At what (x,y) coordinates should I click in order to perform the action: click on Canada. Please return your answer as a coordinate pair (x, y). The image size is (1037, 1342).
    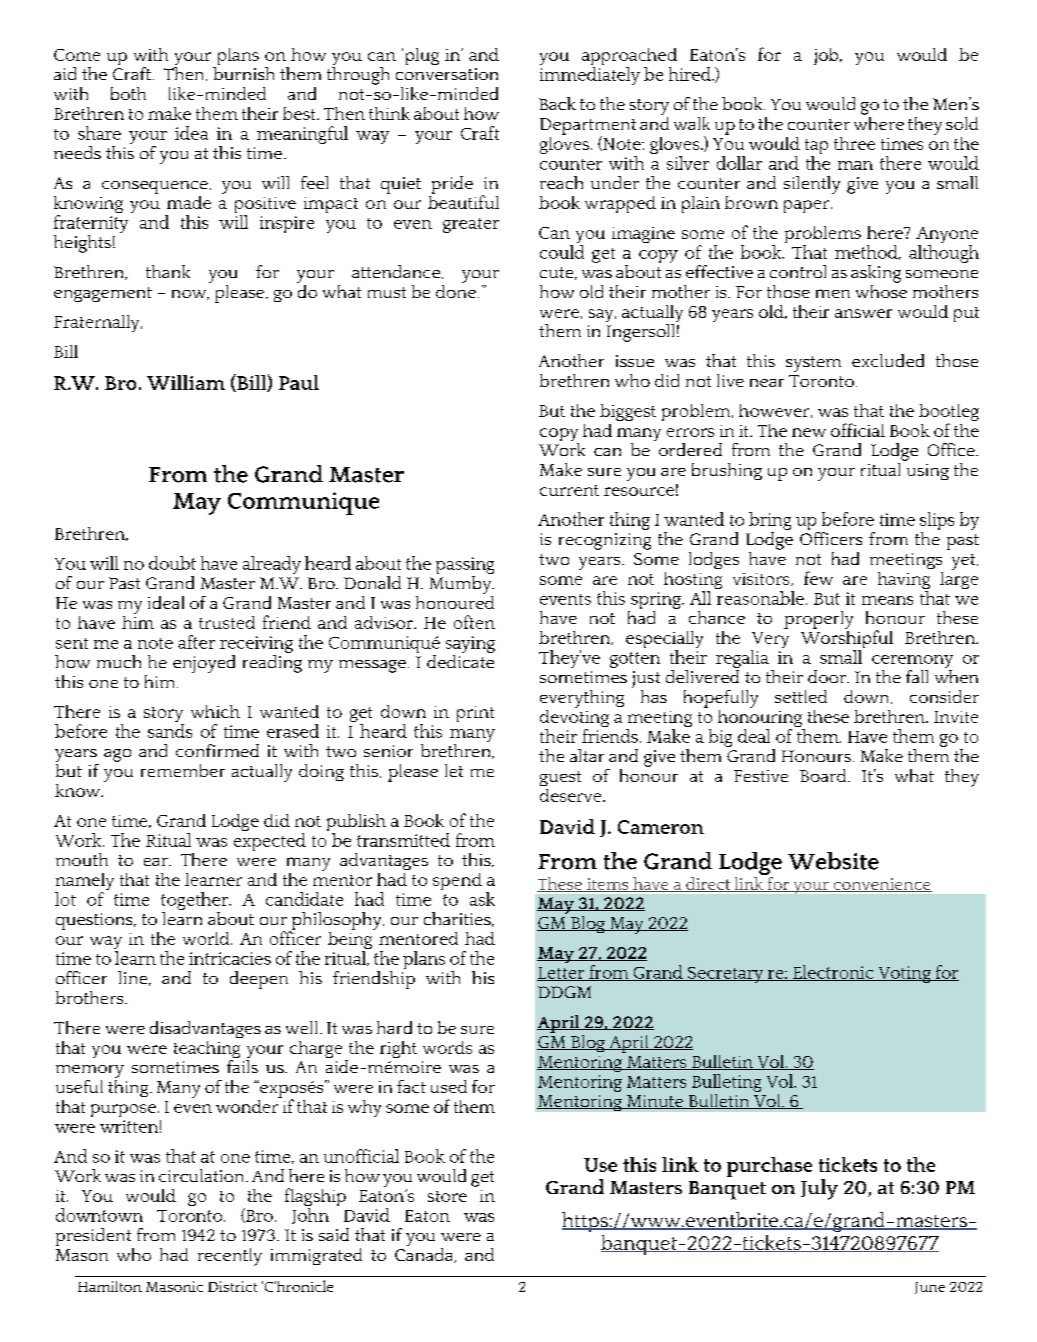
    Looking at the image, I should click on (425, 1254).
